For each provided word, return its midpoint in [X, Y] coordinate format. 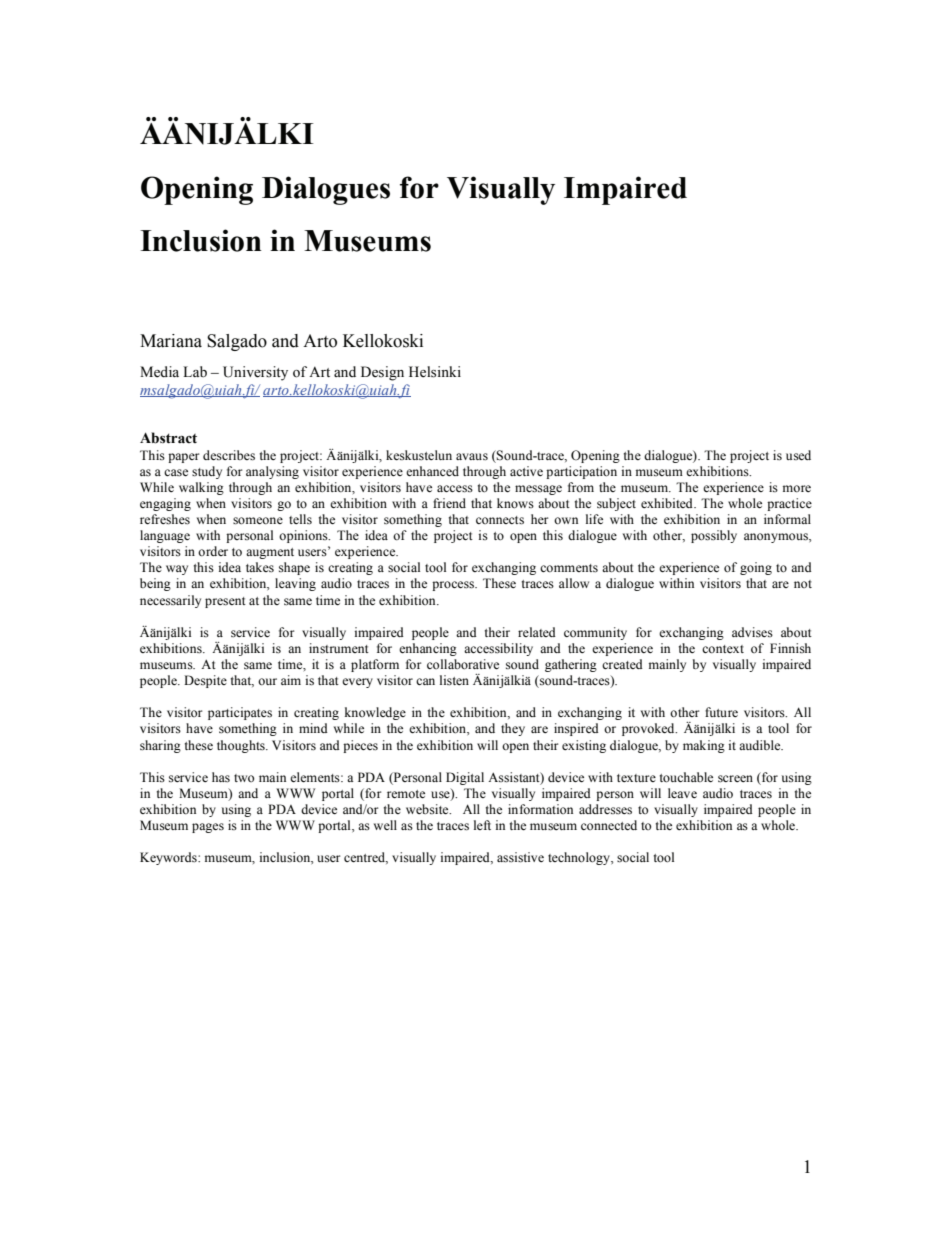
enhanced [432, 471]
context [723, 649]
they [513, 729]
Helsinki [435, 372]
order [213, 551]
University [255, 373]
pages [208, 828]
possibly [714, 536]
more [797, 489]
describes [229, 455]
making [704, 746]
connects [500, 520]
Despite [205, 681]
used [798, 455]
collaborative [463, 664]
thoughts [242, 746]
